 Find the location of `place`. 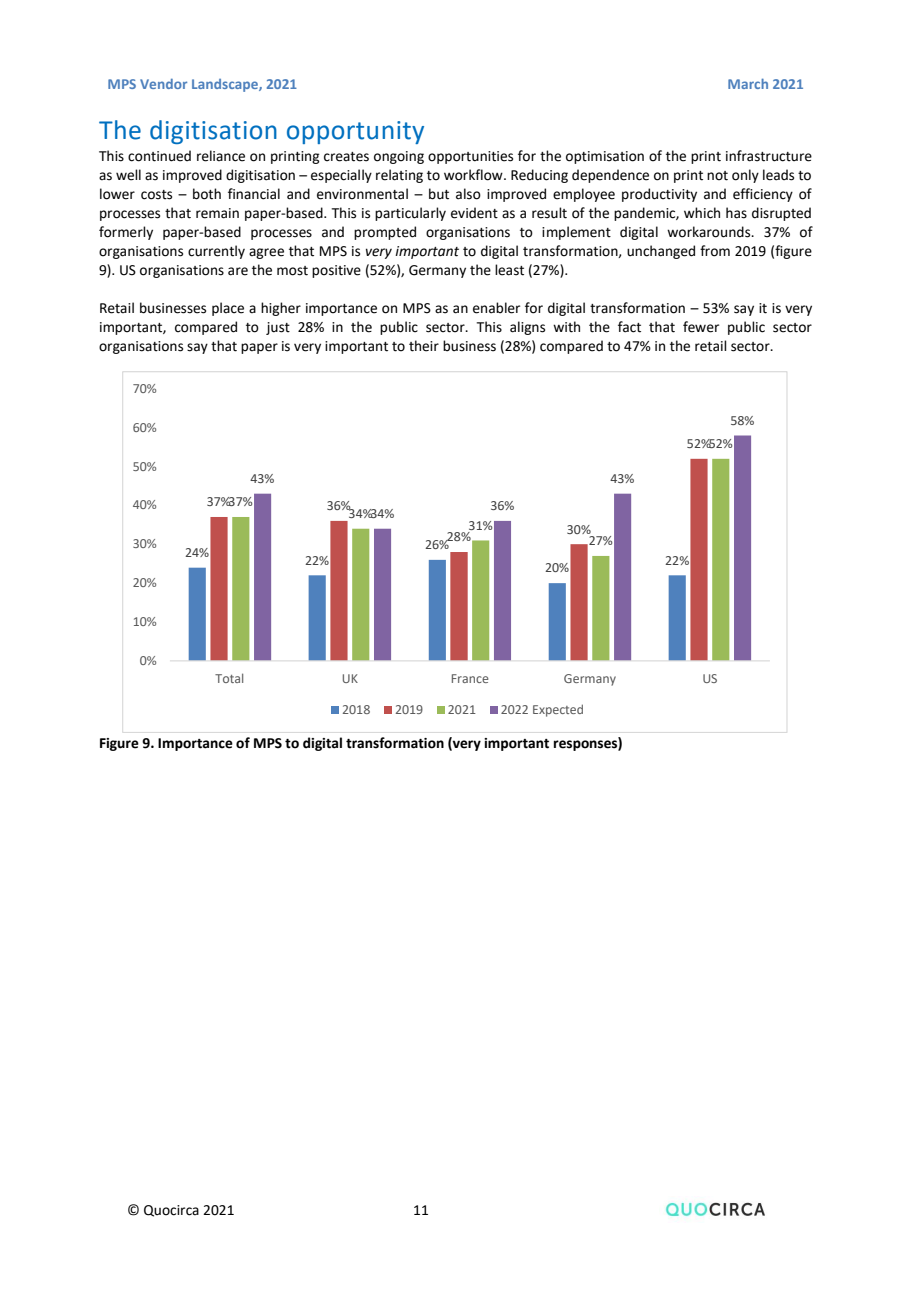

place is located at coordinates (228, 309).
